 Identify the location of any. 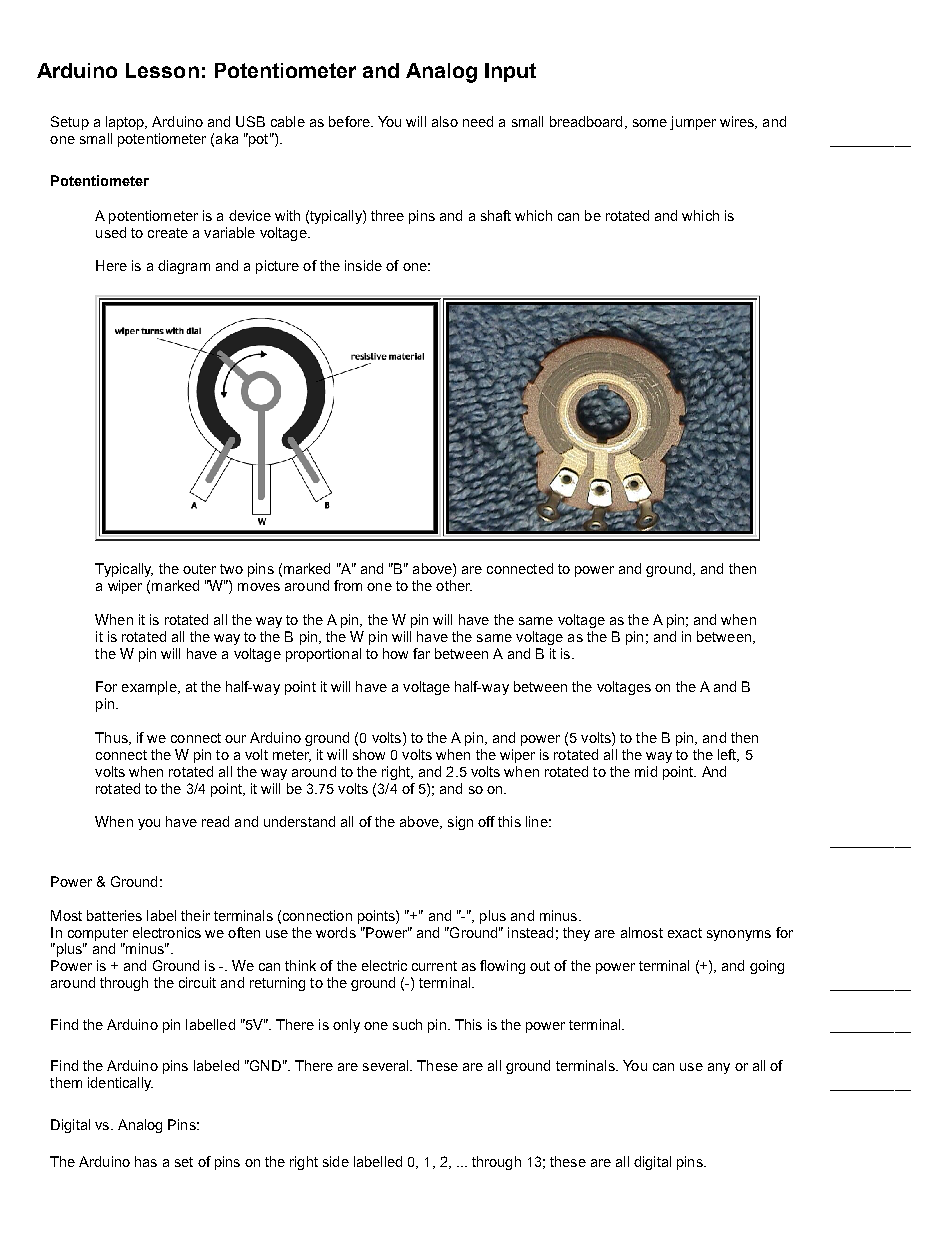
(719, 1068).
